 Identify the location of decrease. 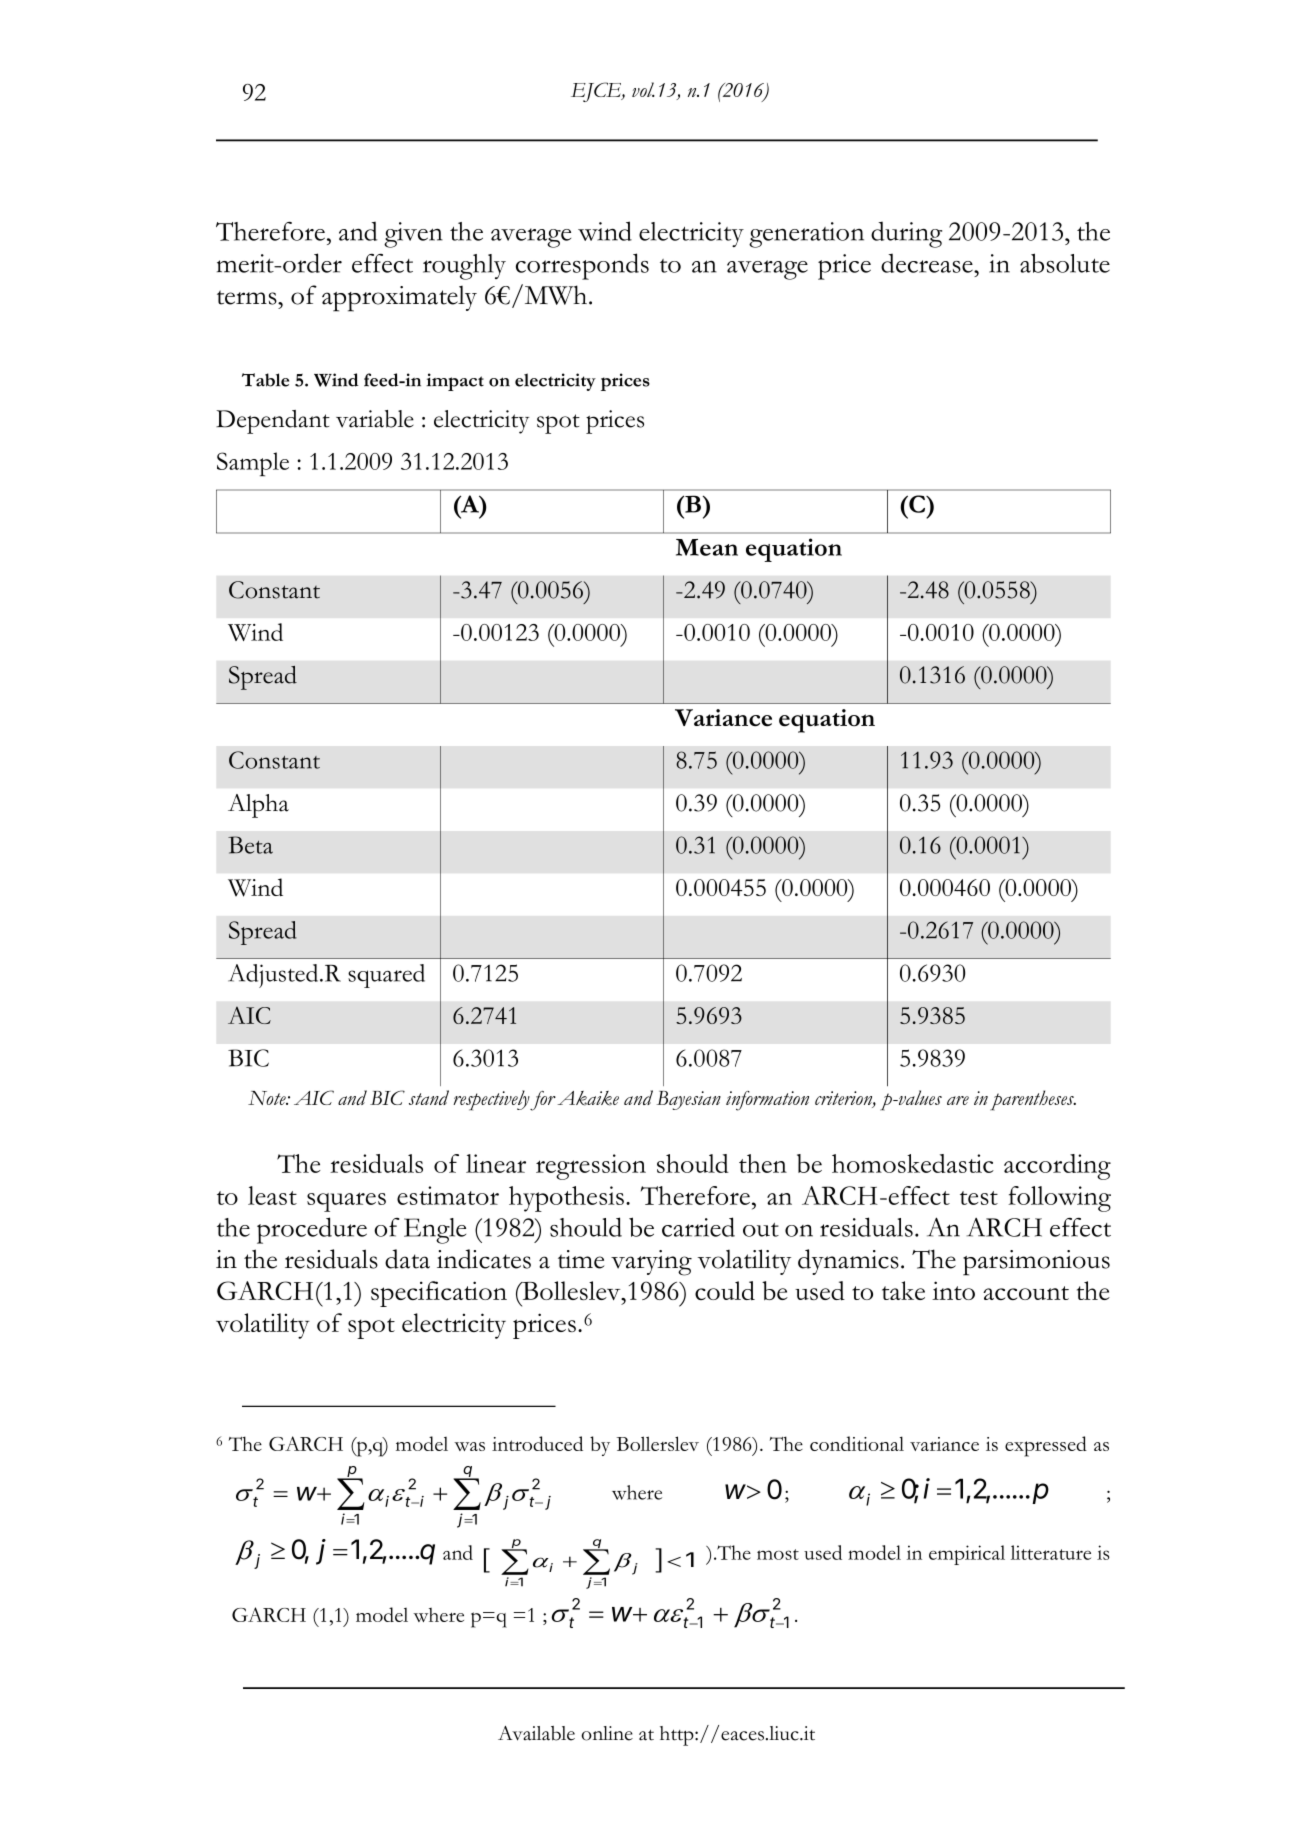
(928, 263).
